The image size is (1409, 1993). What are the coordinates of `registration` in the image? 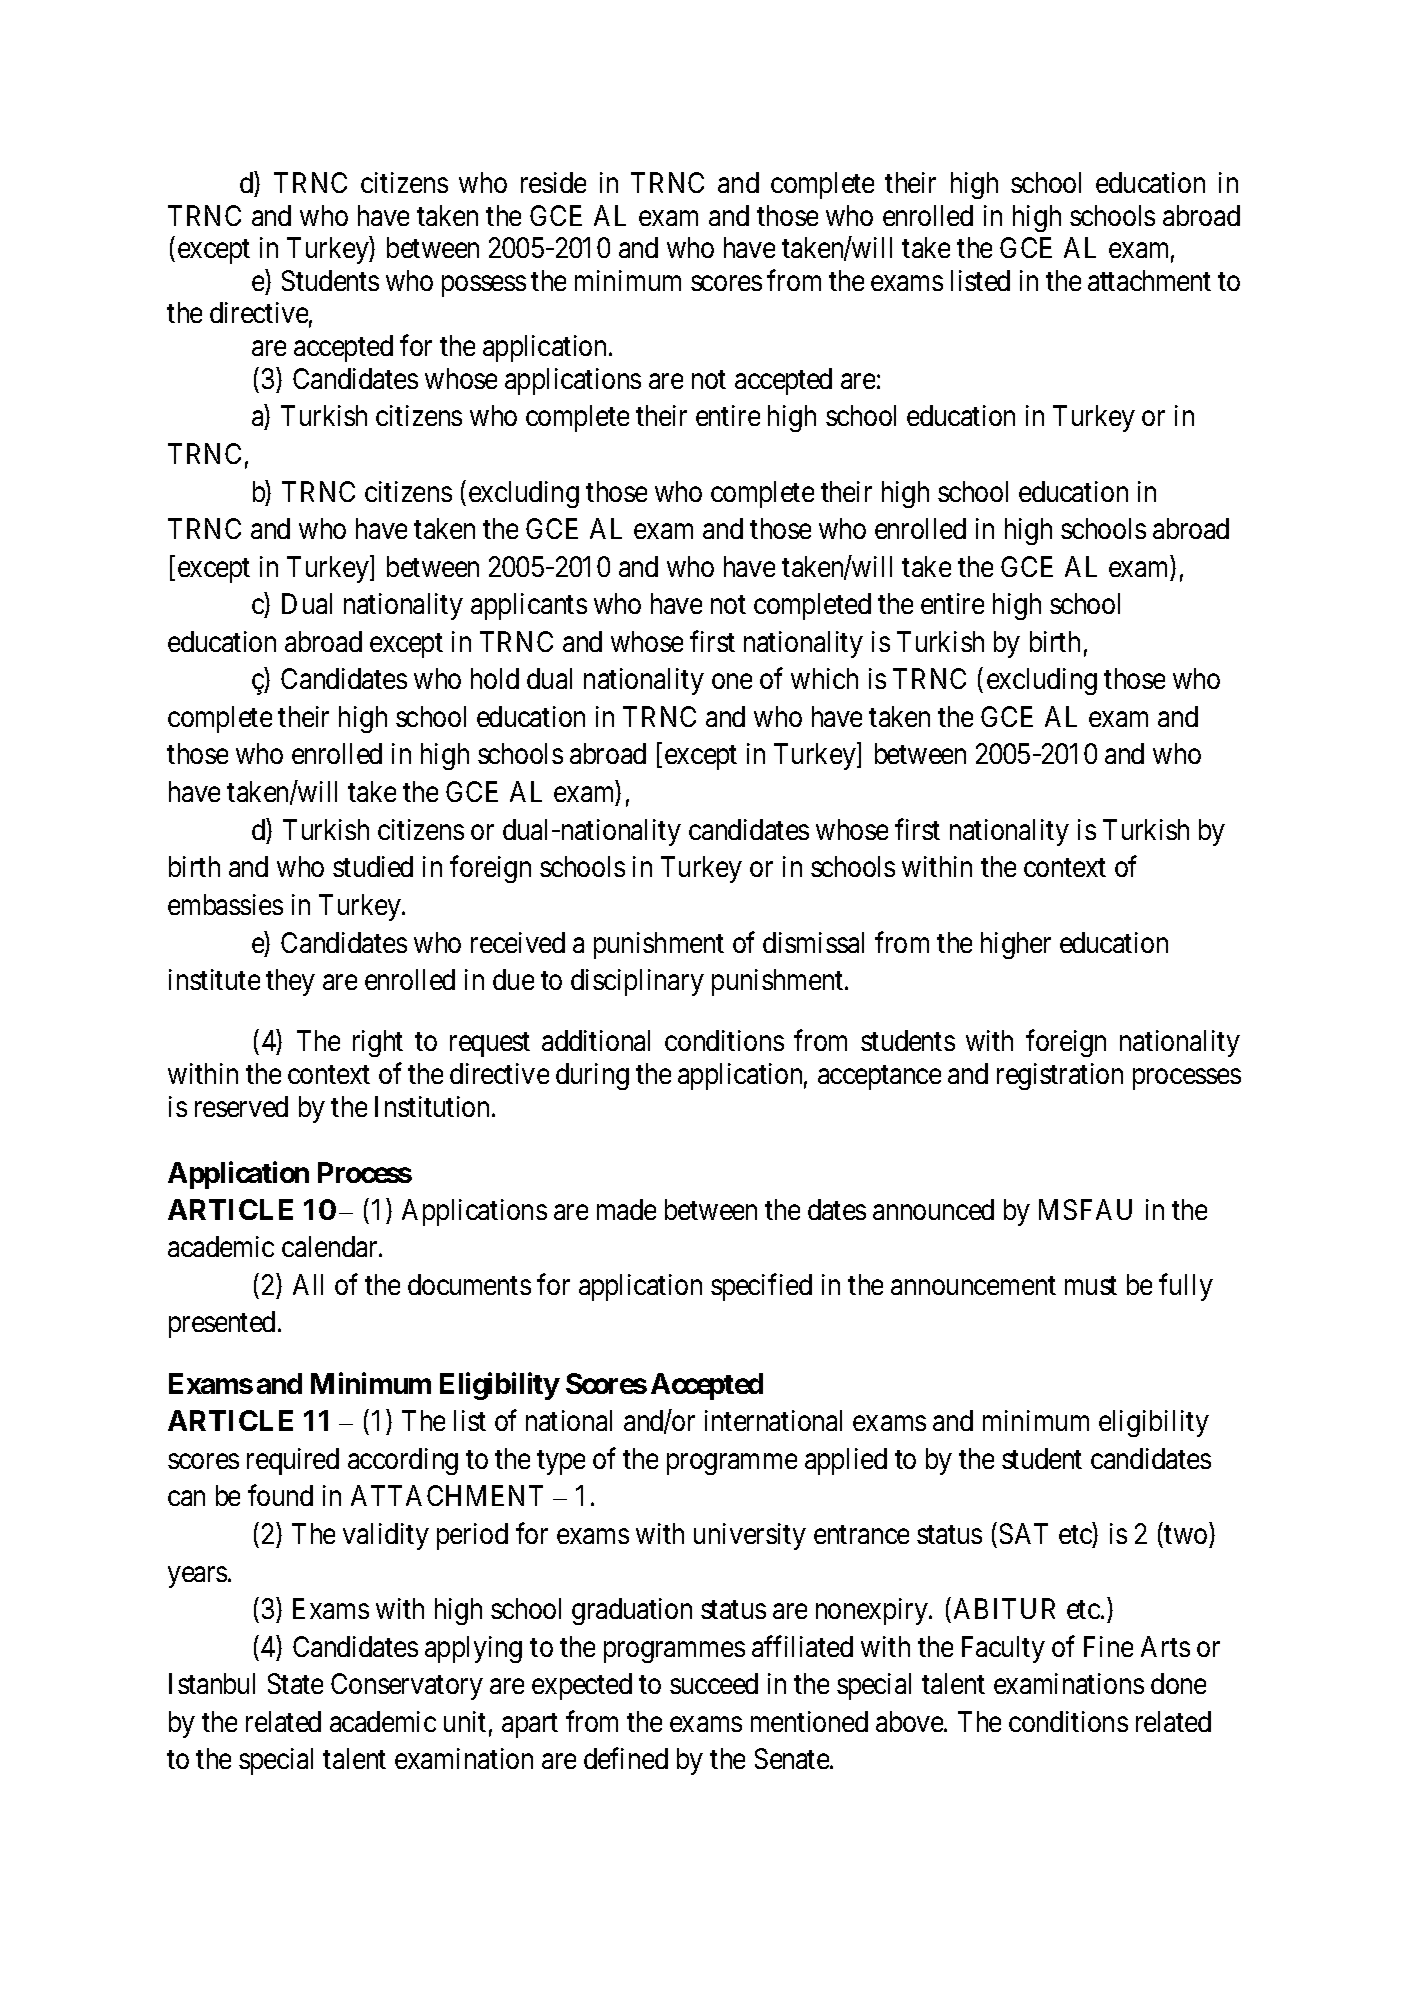 It's located at (1060, 1076).
